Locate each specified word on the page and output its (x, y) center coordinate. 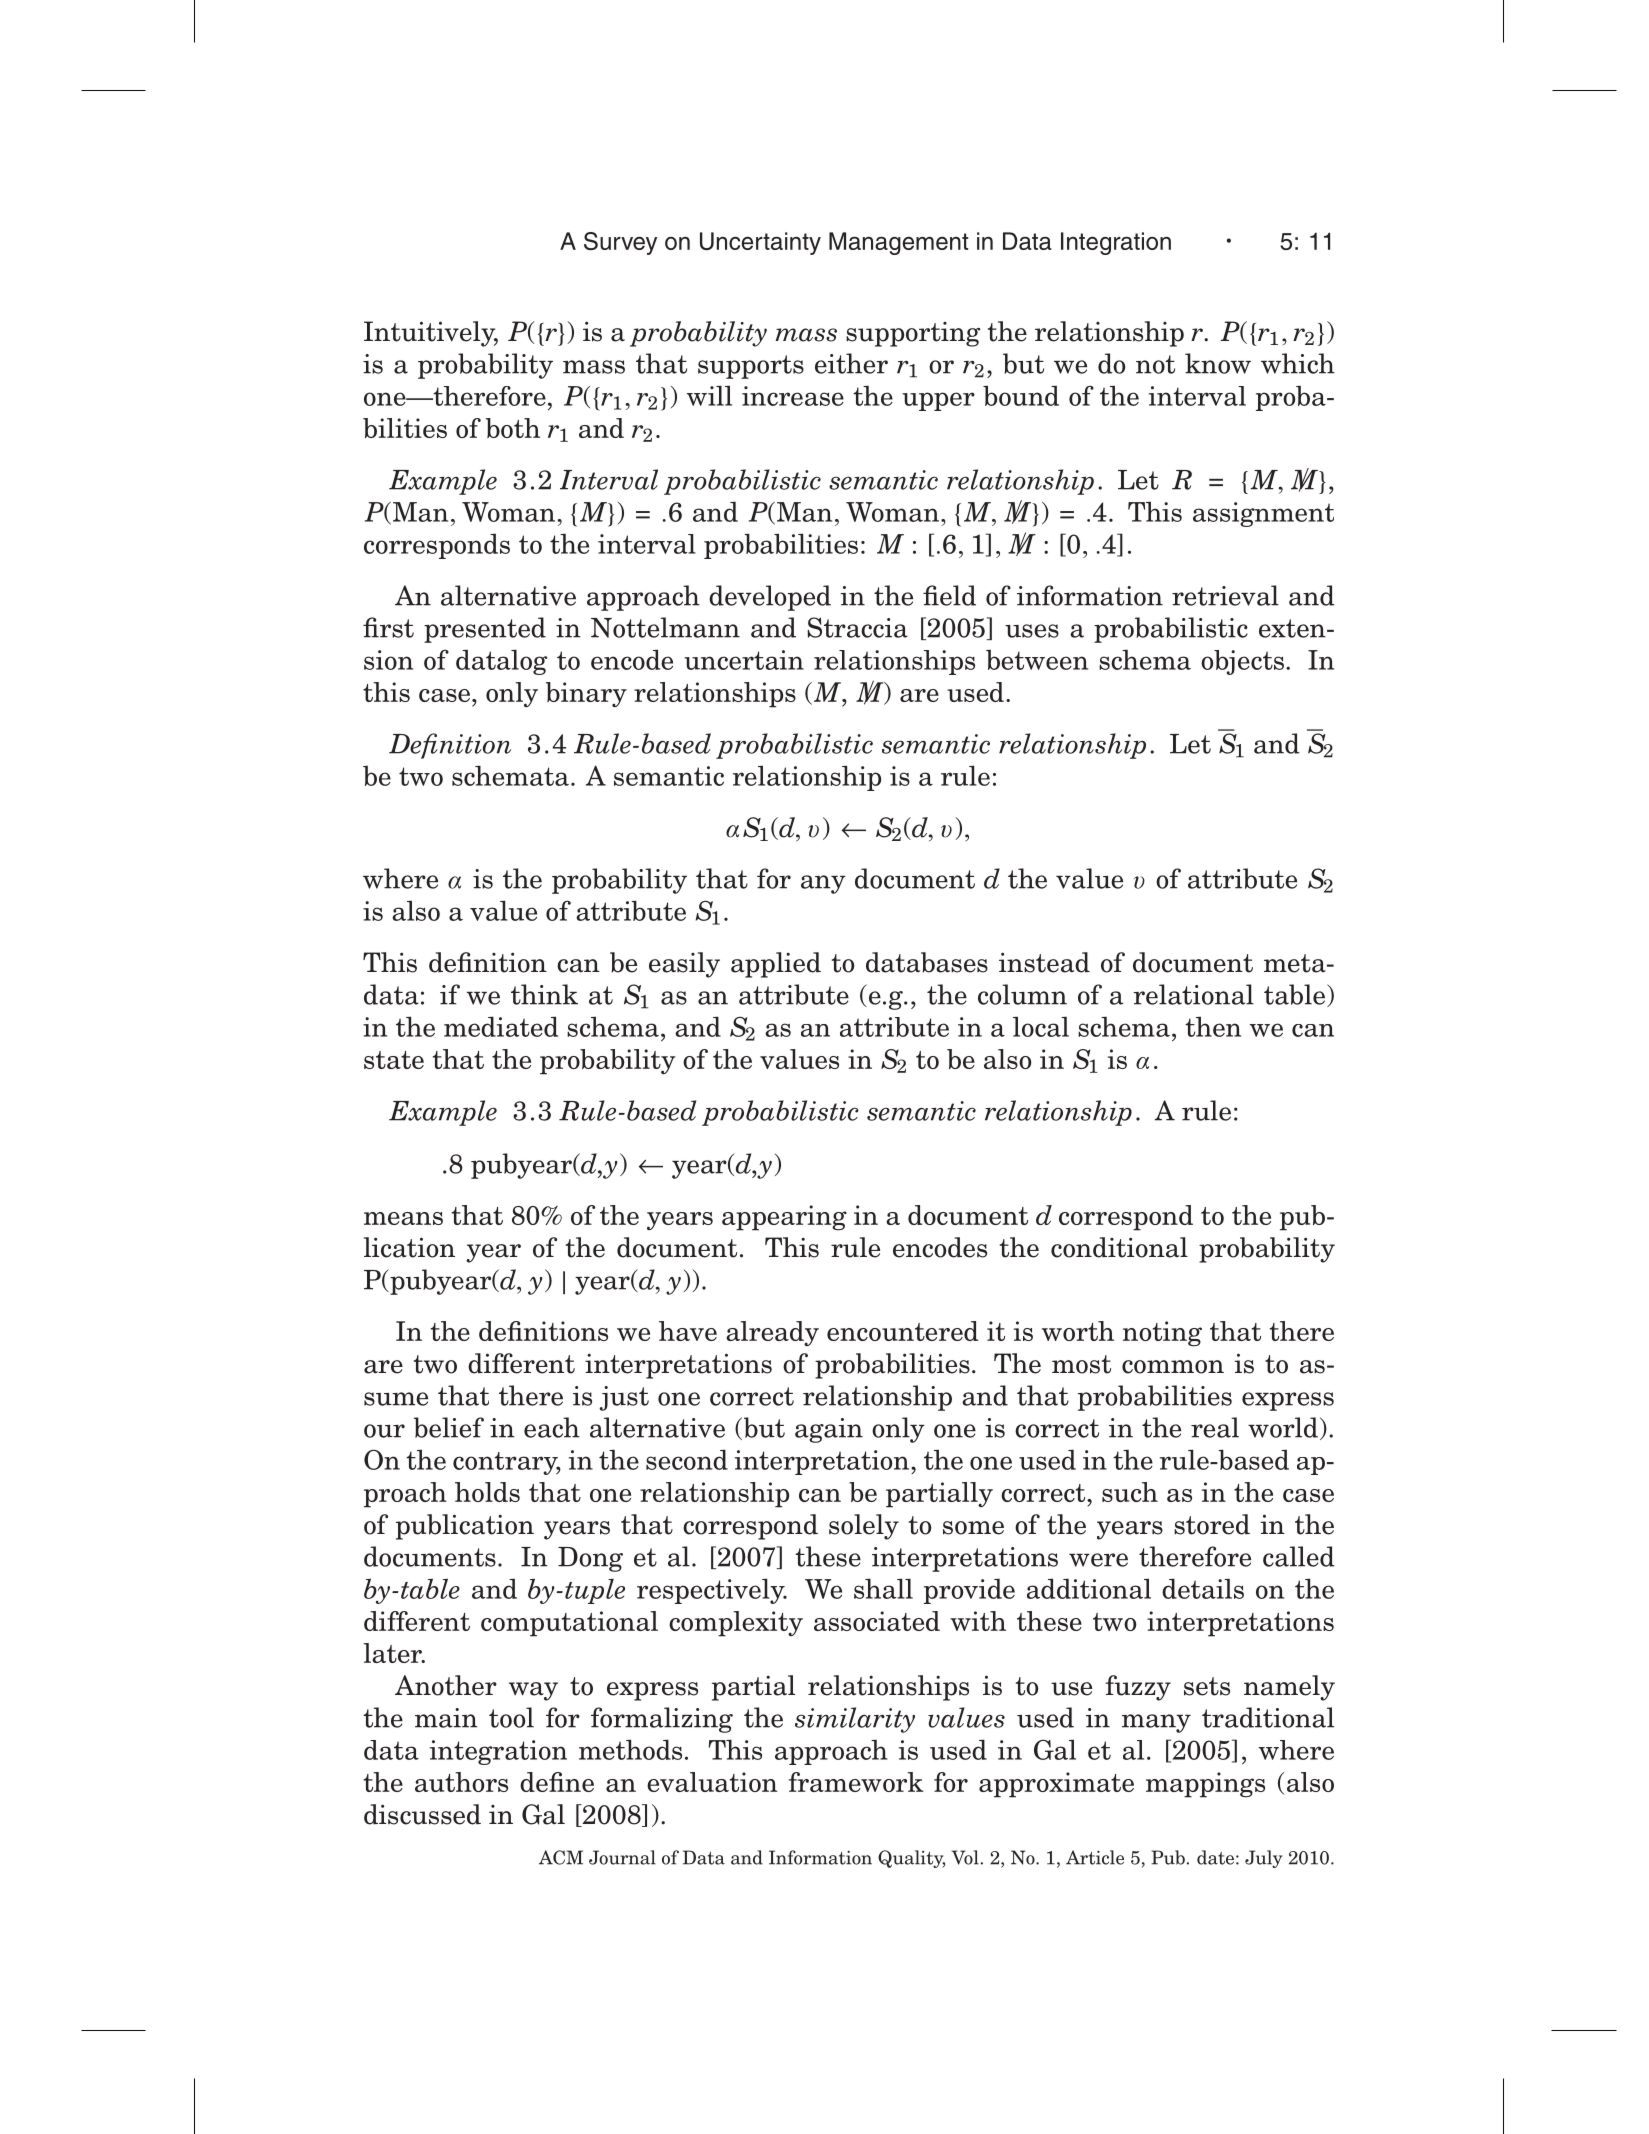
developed (770, 598)
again (829, 1430)
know (1218, 363)
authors (461, 1782)
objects (1242, 662)
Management (898, 243)
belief (449, 1427)
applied (776, 965)
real (1215, 1427)
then (1213, 1026)
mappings (1205, 1785)
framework (856, 1782)
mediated (501, 1026)
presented (485, 630)
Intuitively (431, 334)
